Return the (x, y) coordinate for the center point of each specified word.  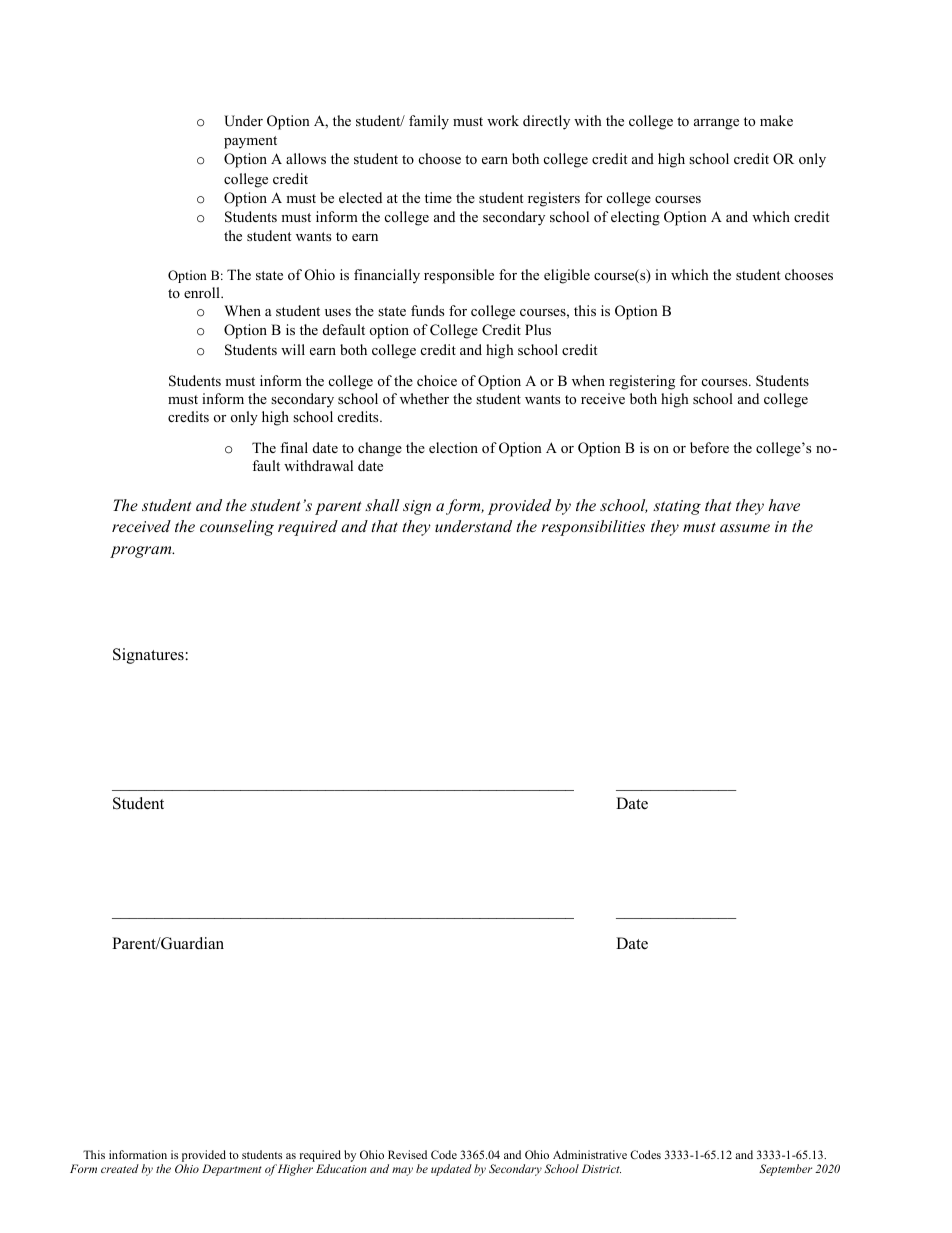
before (709, 447)
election (453, 447)
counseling (237, 528)
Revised (407, 1154)
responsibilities (593, 528)
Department (232, 1170)
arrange (716, 124)
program (142, 552)
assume (745, 528)
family (429, 122)
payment (250, 142)
